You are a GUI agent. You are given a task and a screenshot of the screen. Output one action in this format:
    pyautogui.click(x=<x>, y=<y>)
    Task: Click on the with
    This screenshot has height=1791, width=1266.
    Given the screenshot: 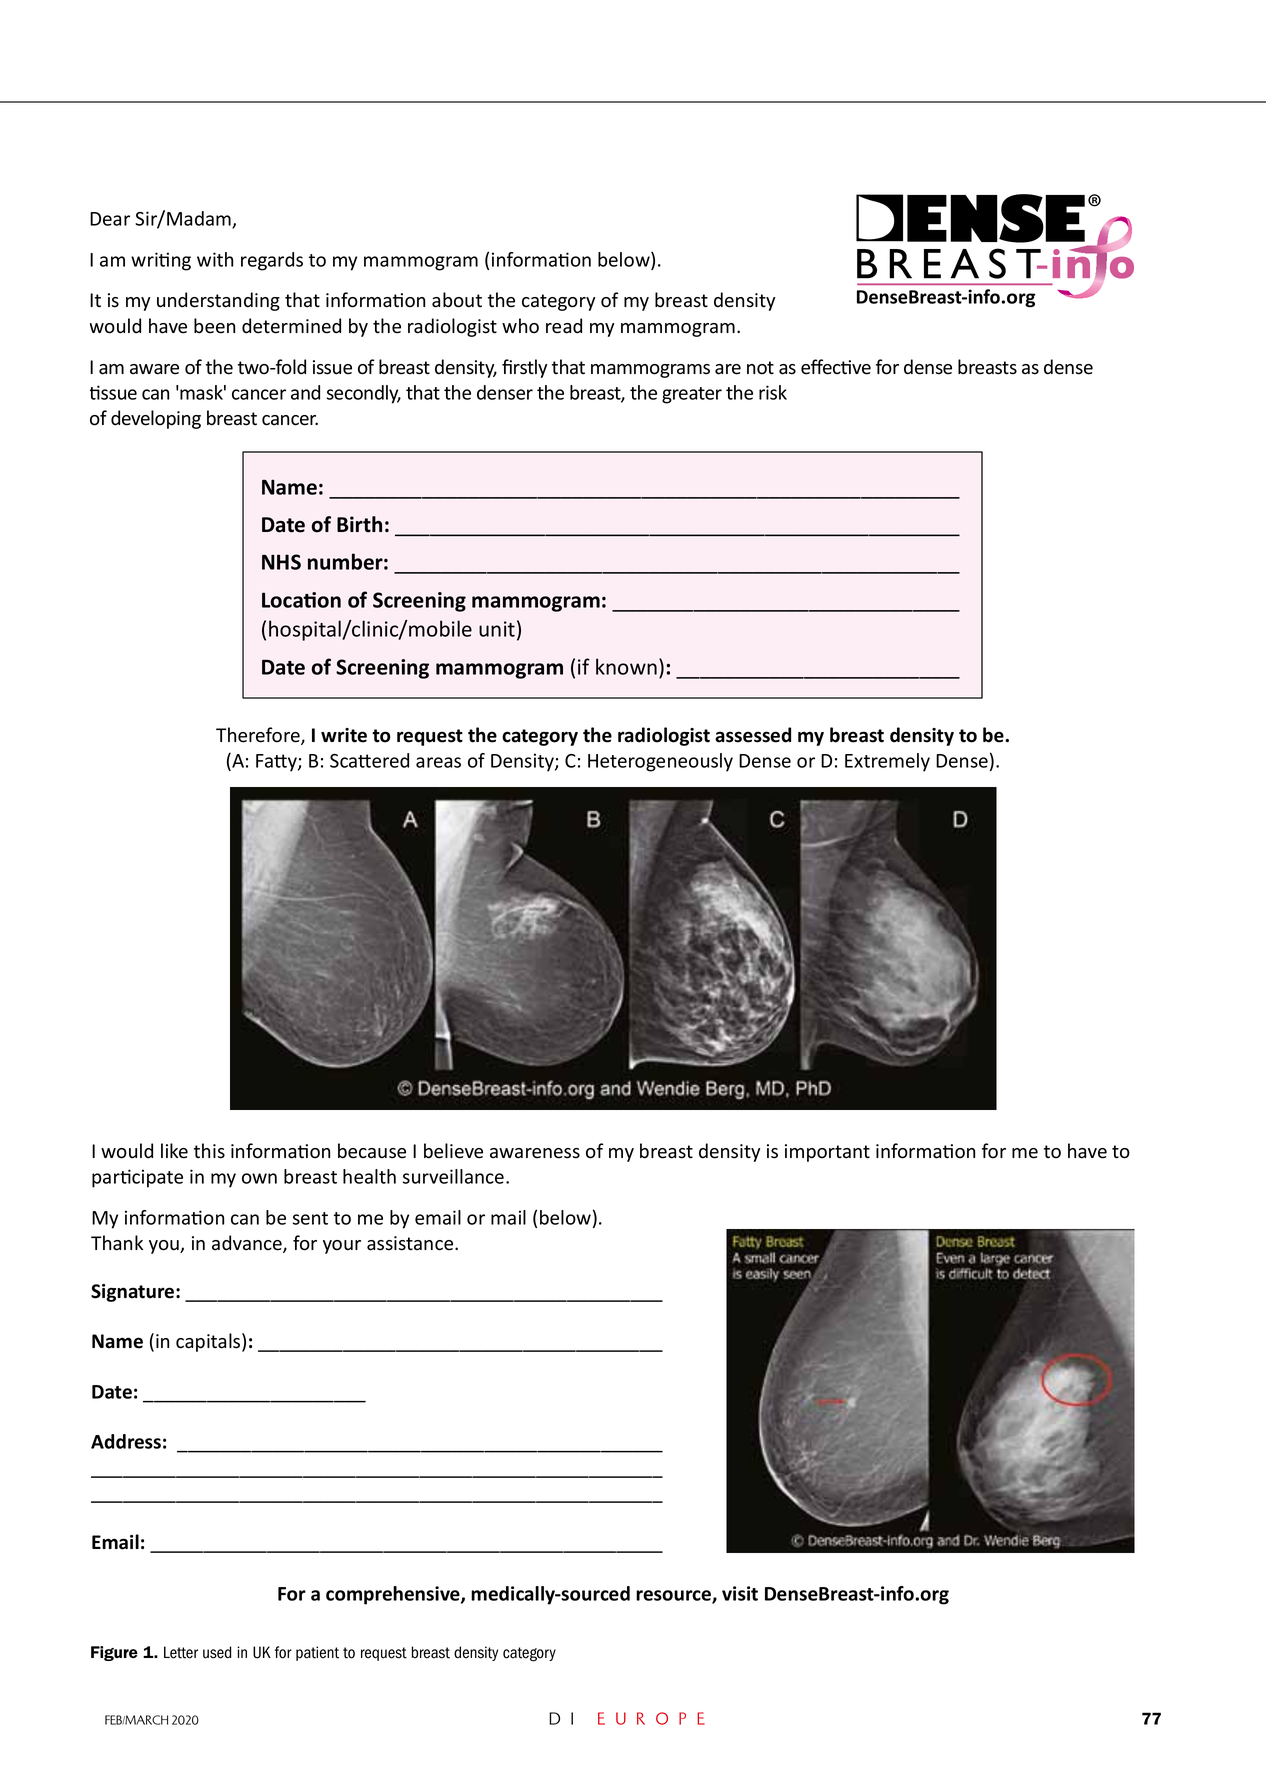 What is the action you would take?
    pyautogui.click(x=215, y=259)
